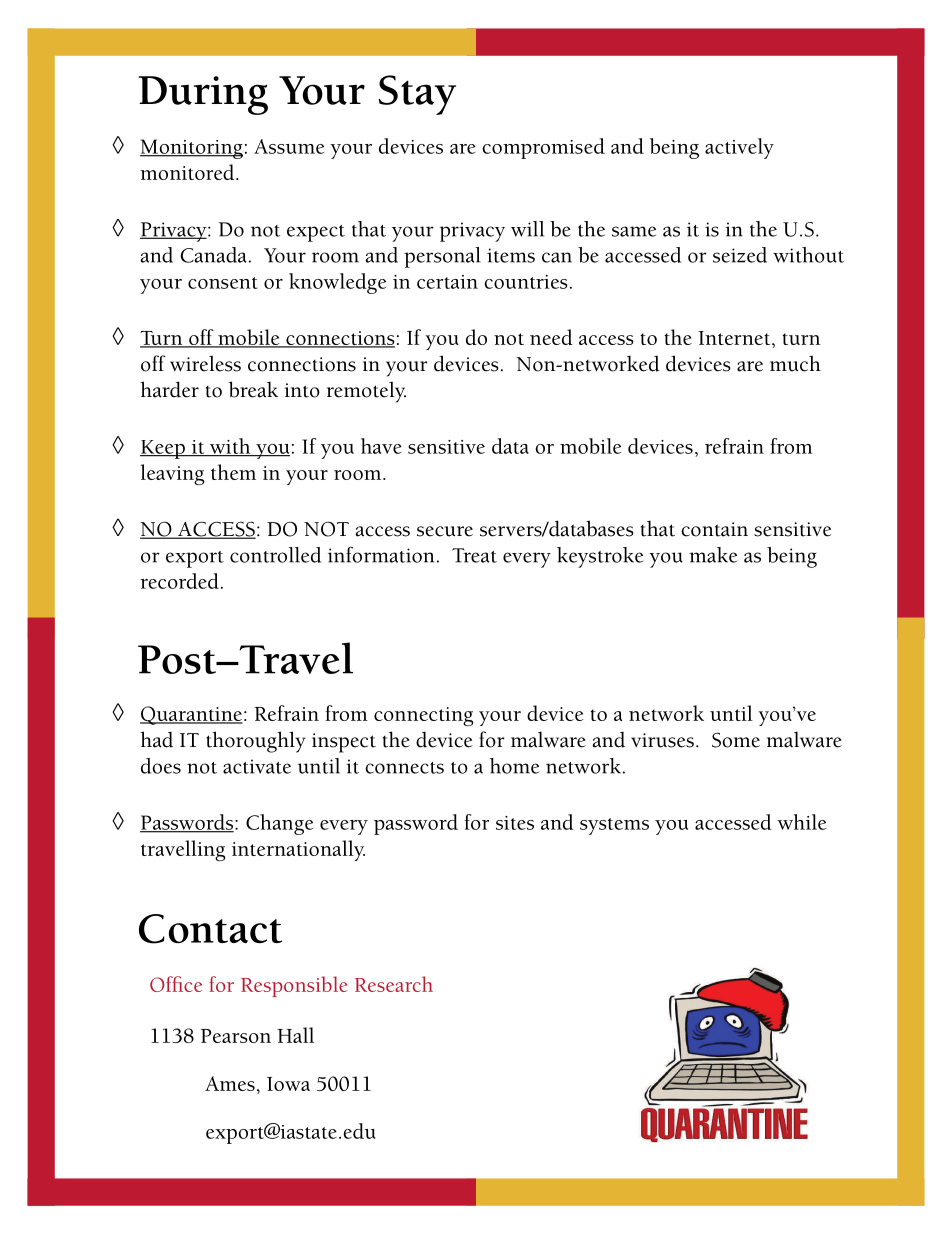  I want to click on them, so click(233, 472).
